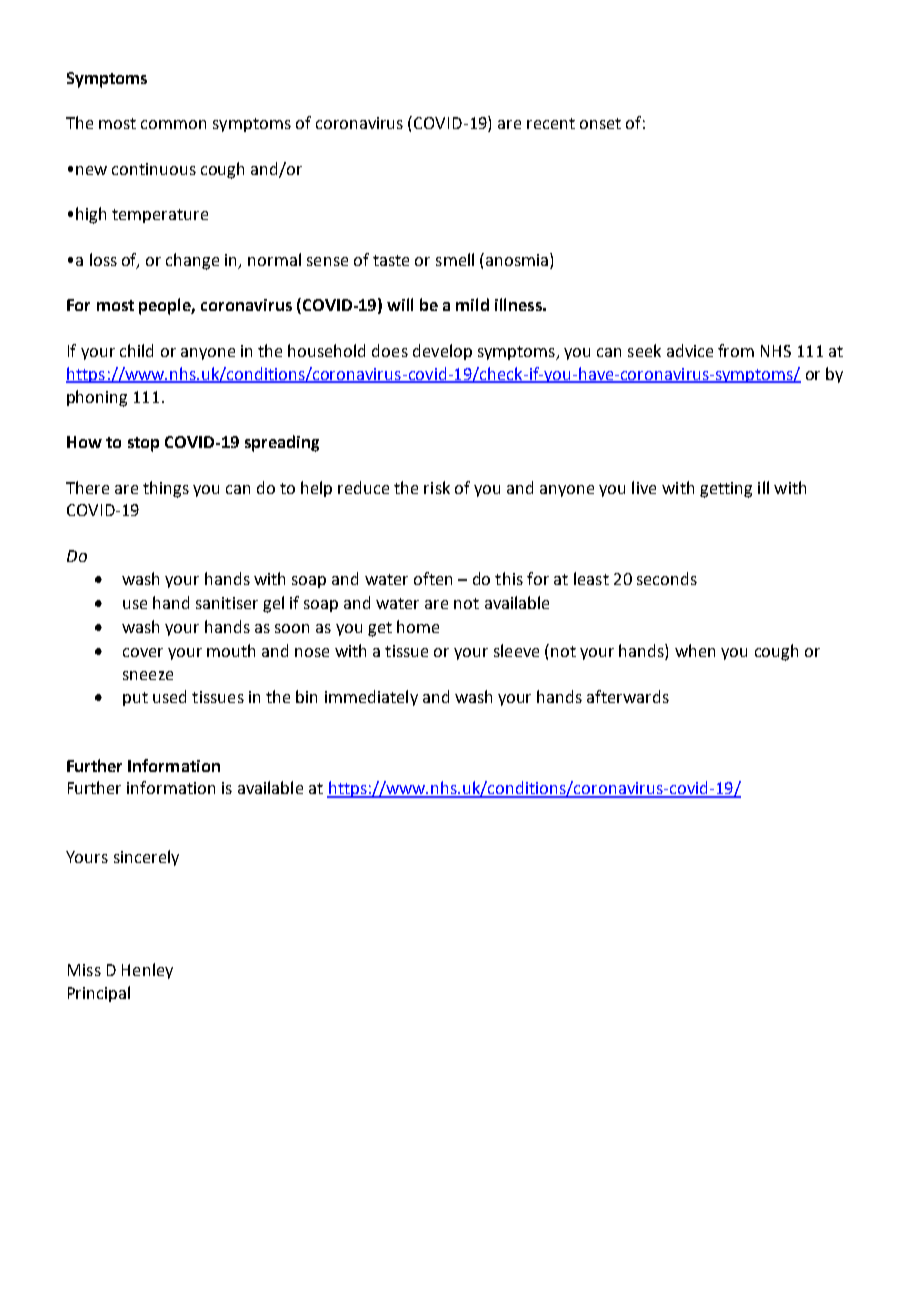  I want to click on stop, so click(143, 444).
